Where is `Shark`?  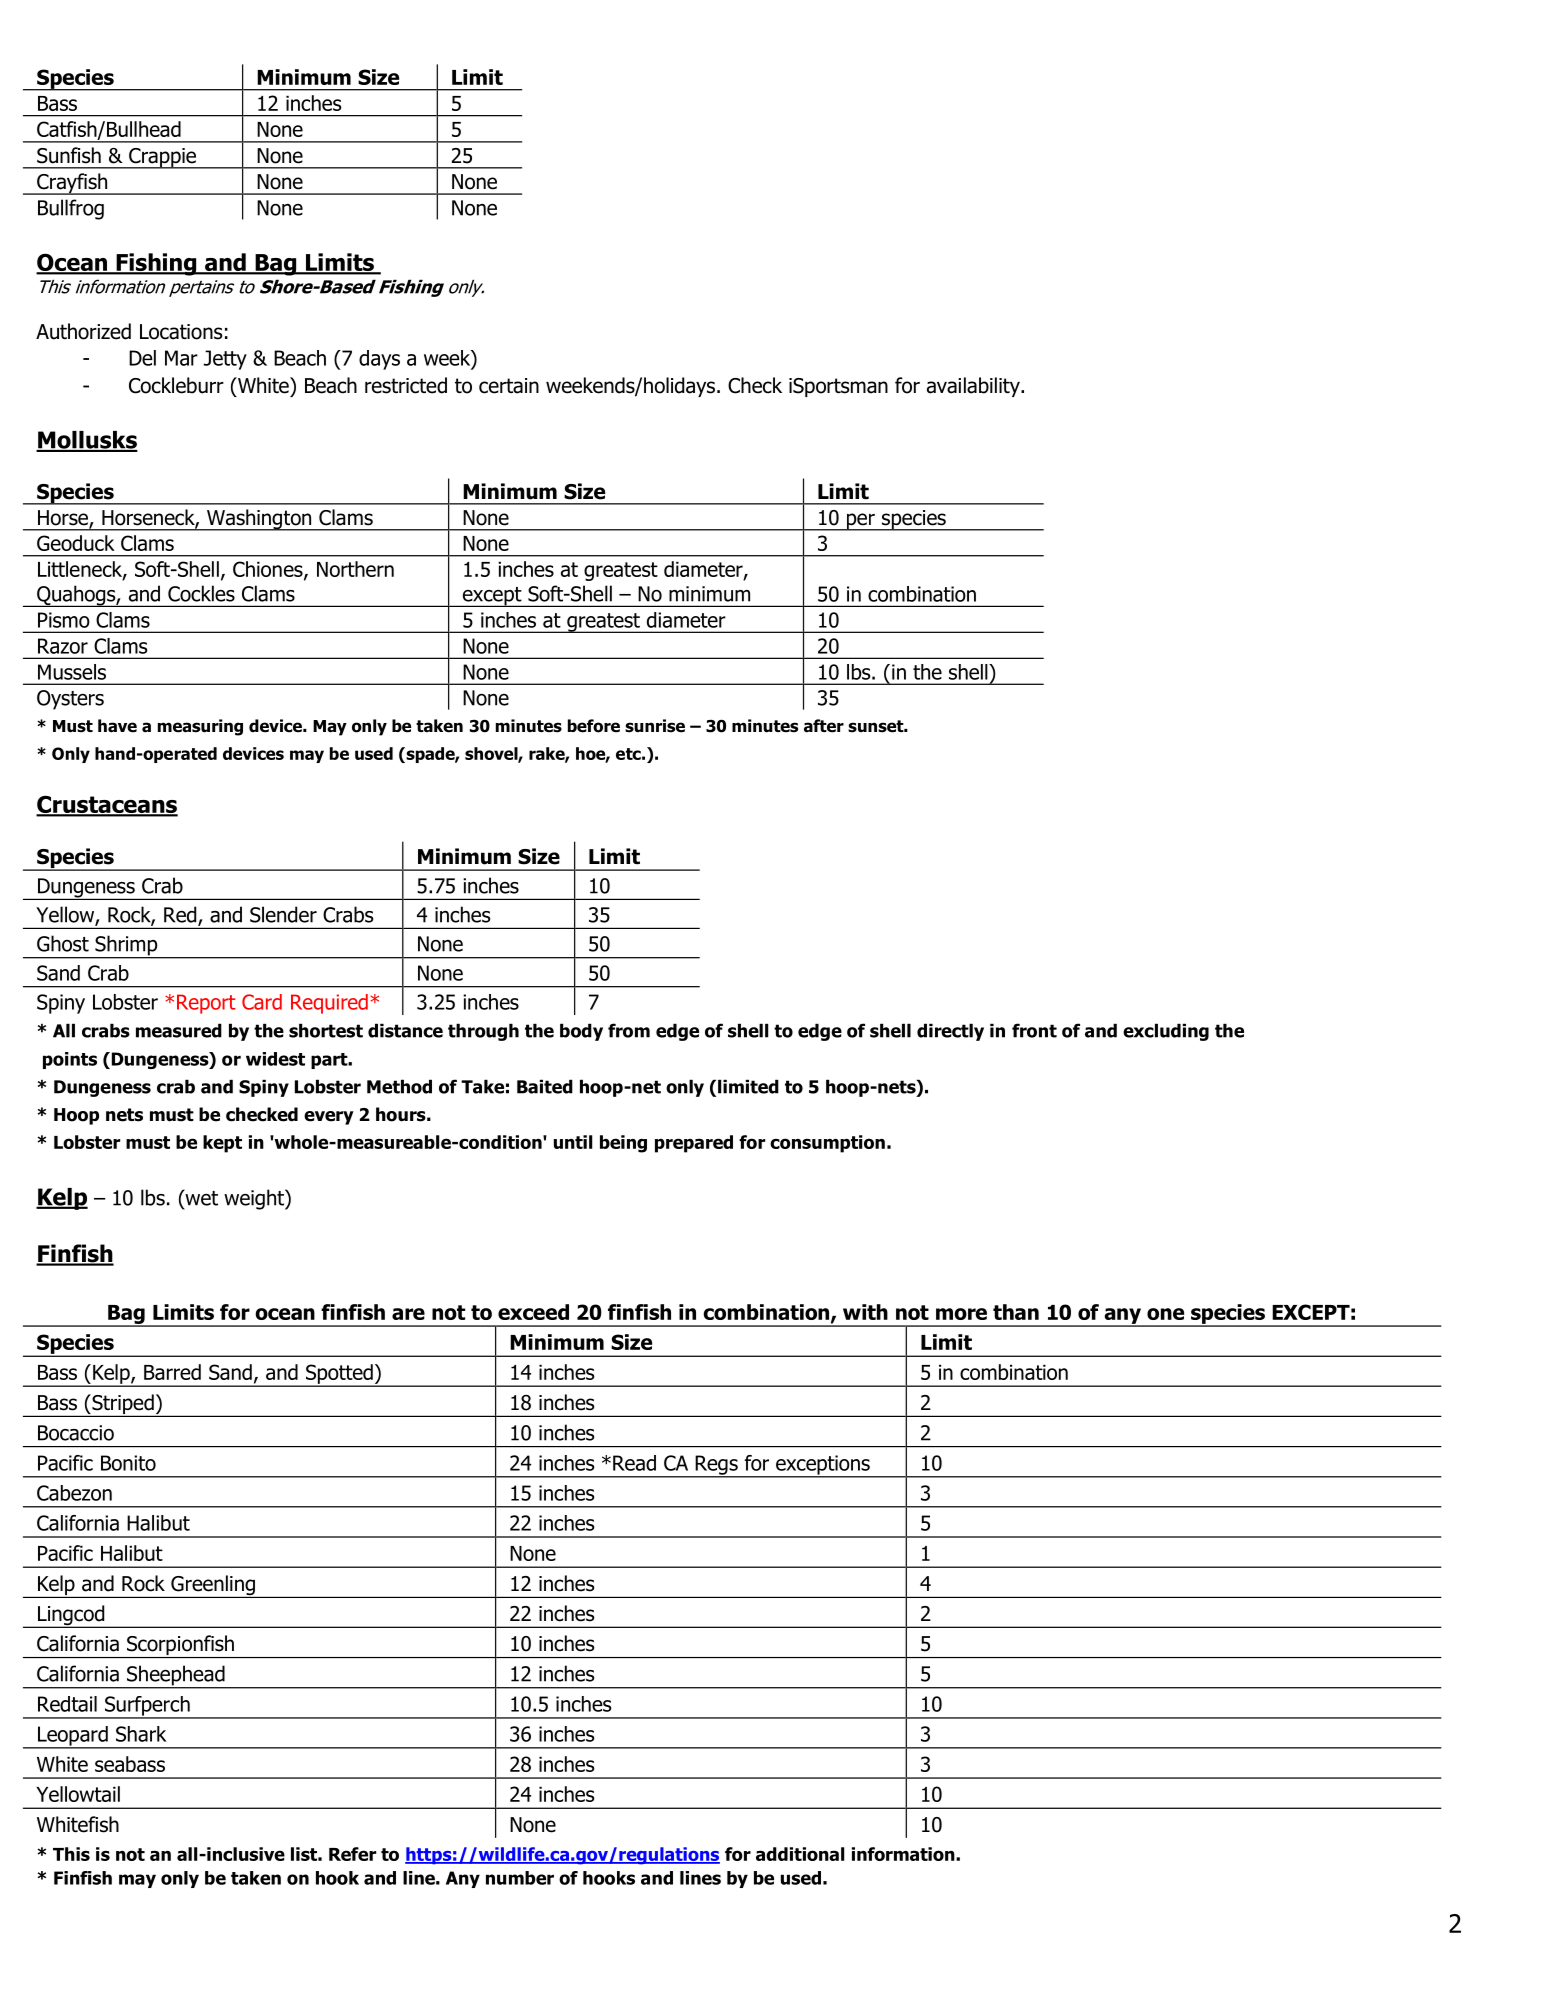
Shark is located at coordinates (141, 1734).
